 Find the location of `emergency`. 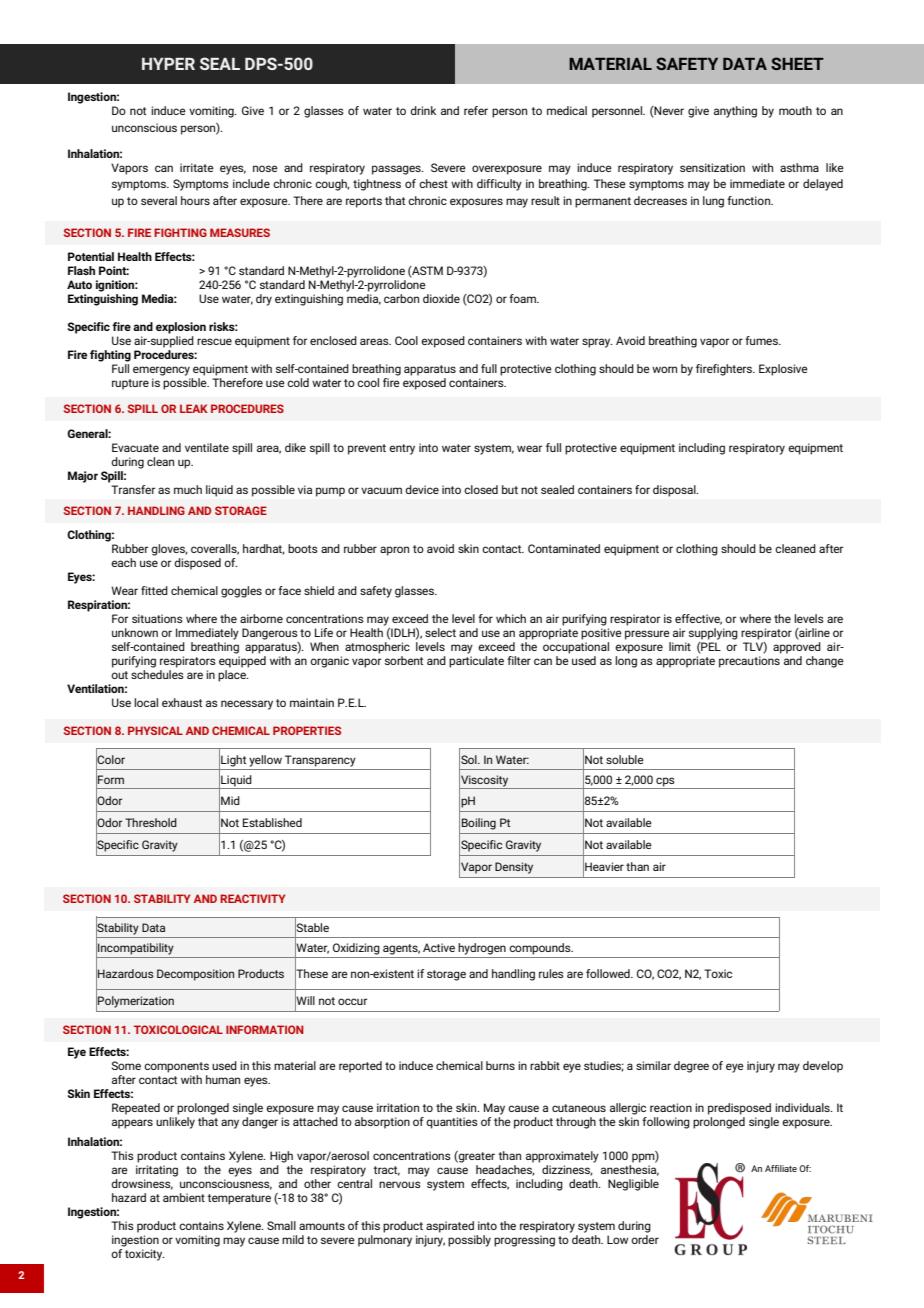

emergency is located at coordinates (161, 371).
